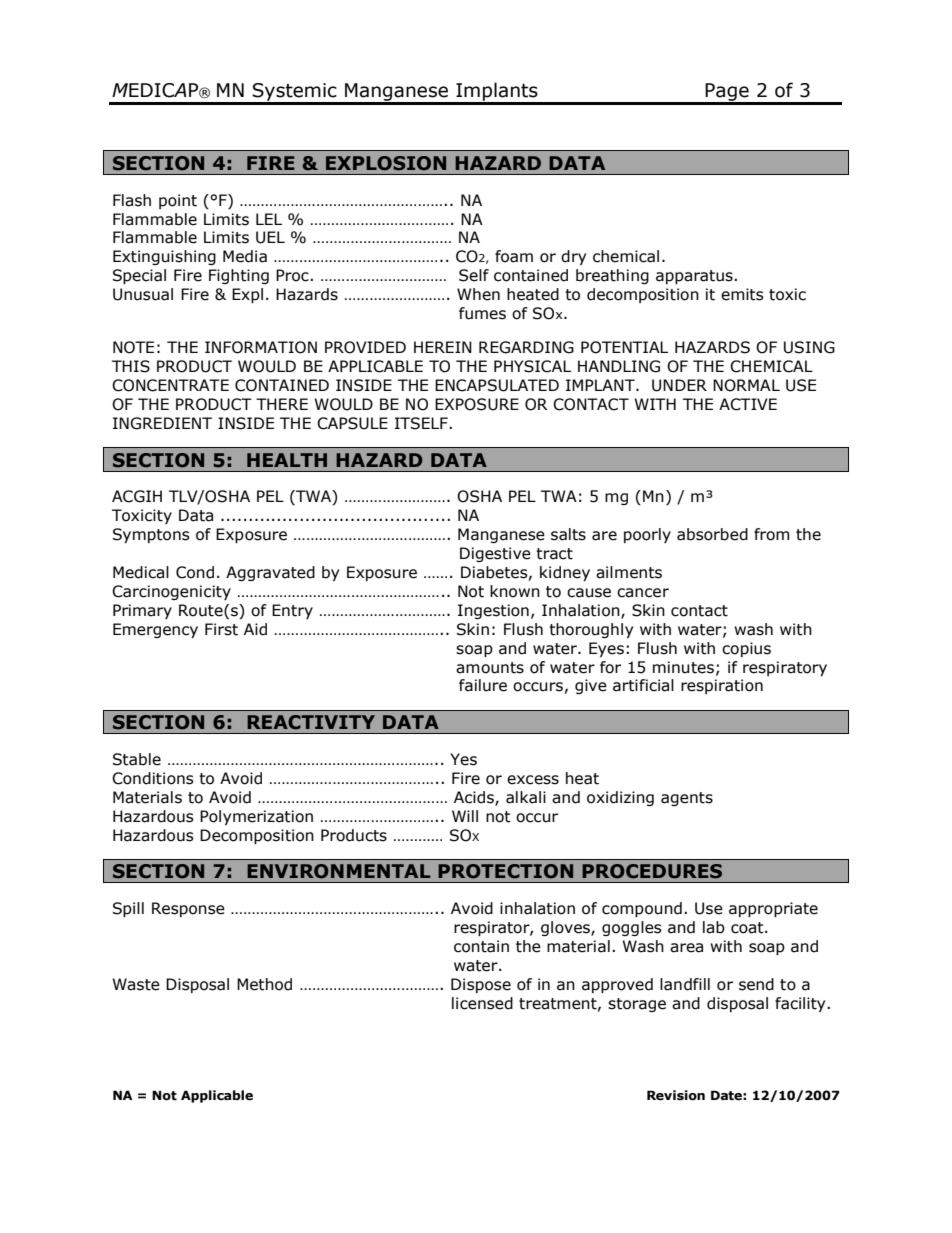 The image size is (952, 1233). I want to click on licensed, so click(482, 1003).
